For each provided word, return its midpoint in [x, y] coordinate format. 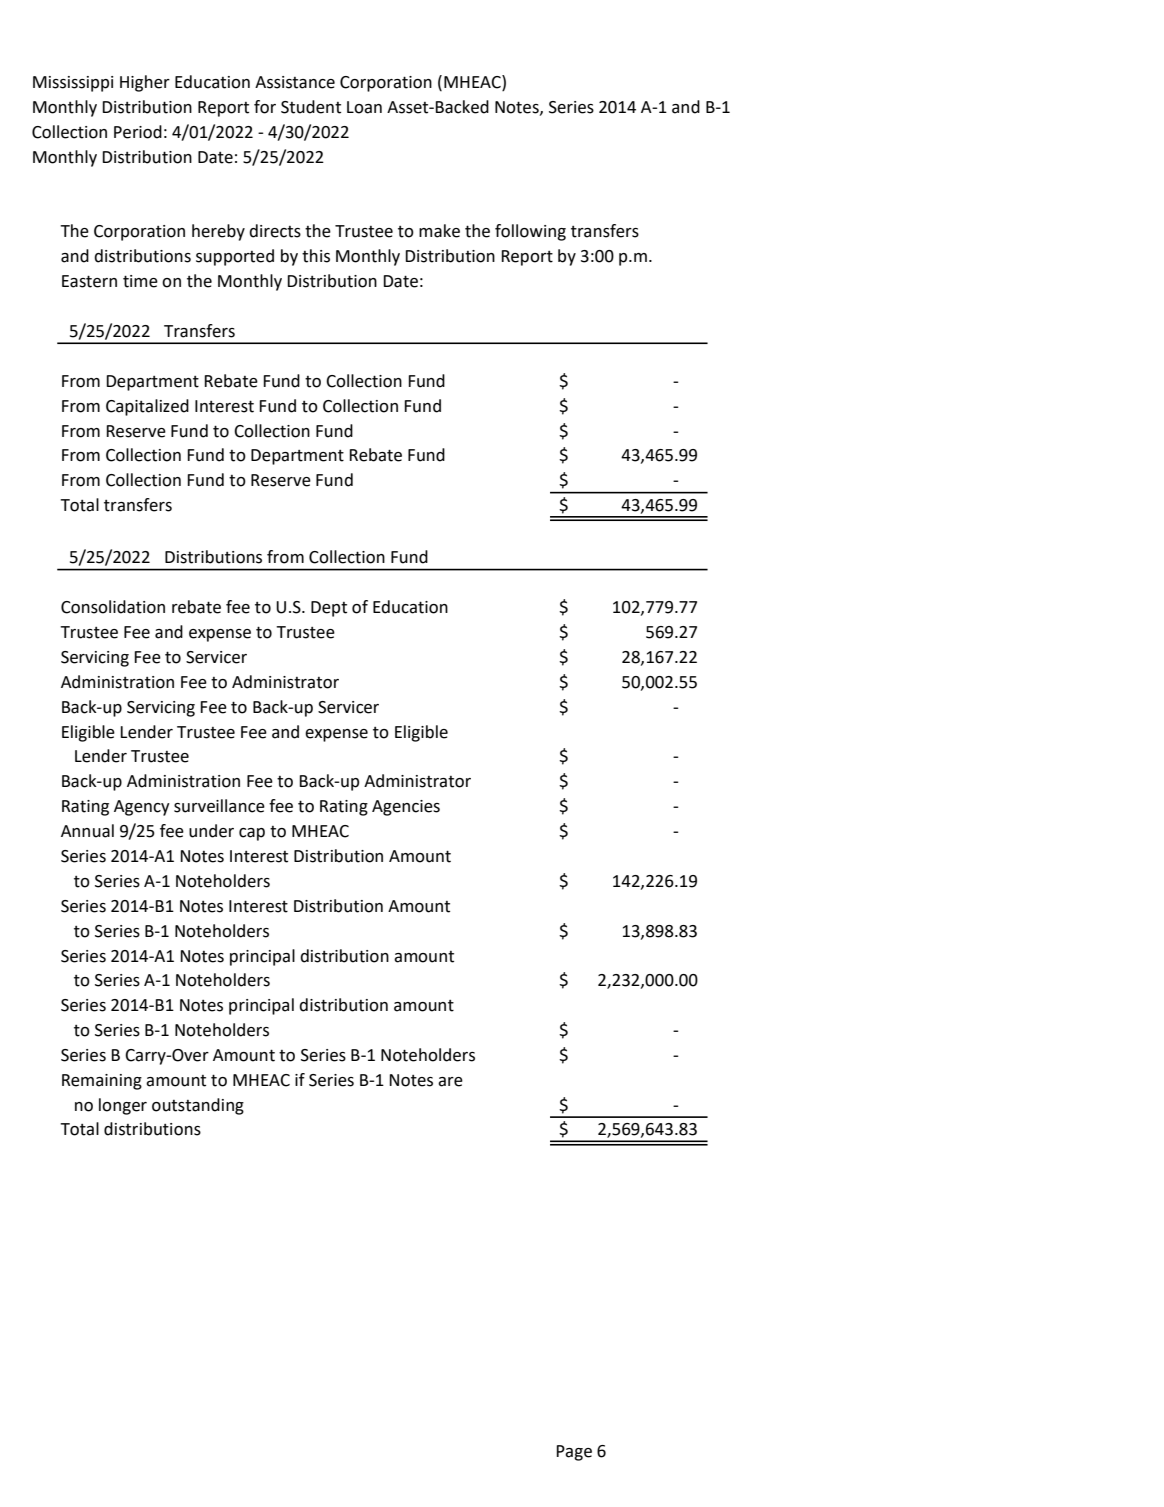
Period [138, 132]
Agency [142, 808]
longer [123, 1106]
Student [311, 107]
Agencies [406, 808]
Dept [329, 609]
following [530, 232]
